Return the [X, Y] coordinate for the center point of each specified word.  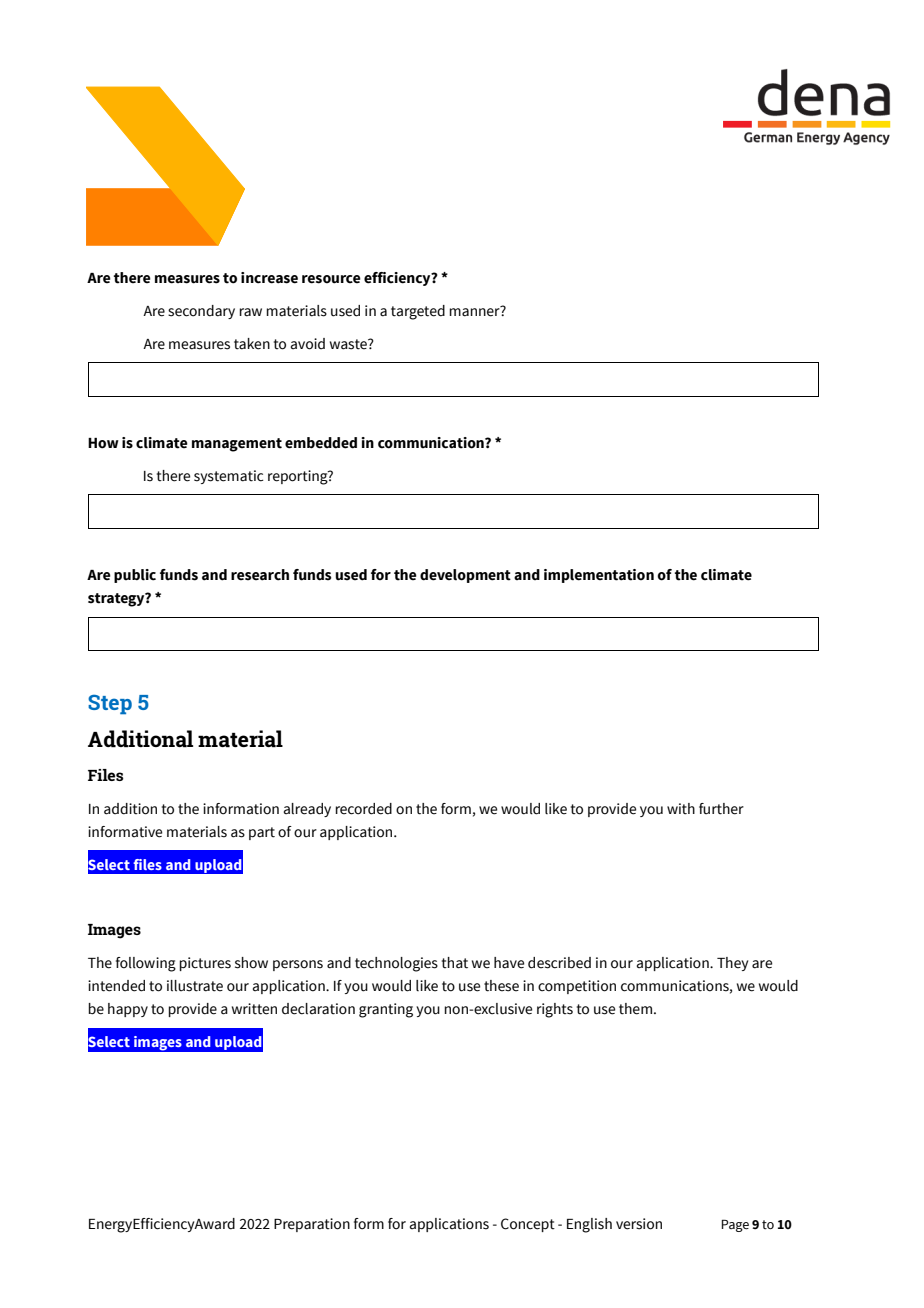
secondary [201, 312]
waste [349, 344]
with [681, 809]
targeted [418, 312]
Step [110, 705]
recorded [363, 809]
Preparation [312, 1225]
